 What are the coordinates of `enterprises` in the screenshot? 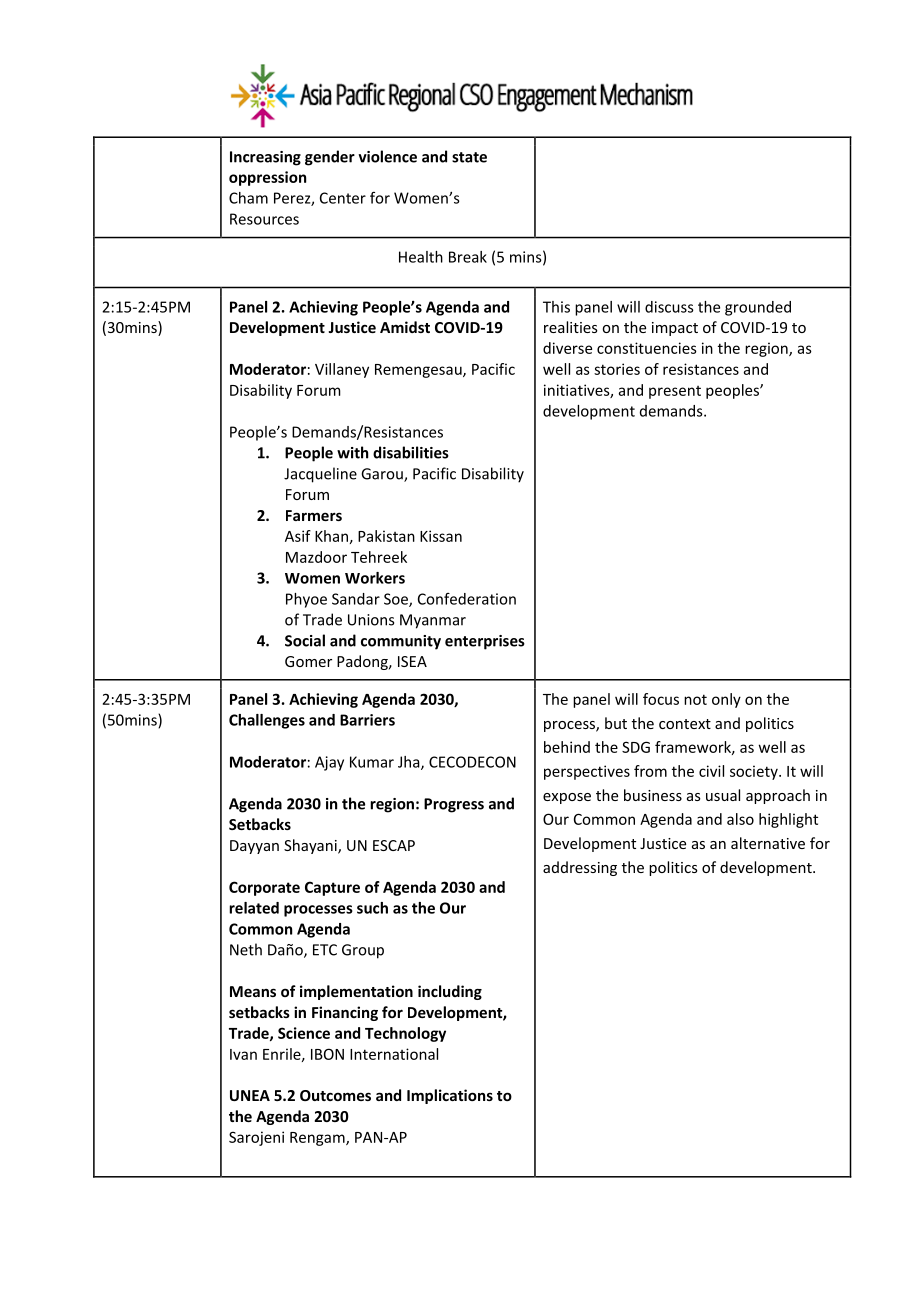 It's located at (485, 642).
